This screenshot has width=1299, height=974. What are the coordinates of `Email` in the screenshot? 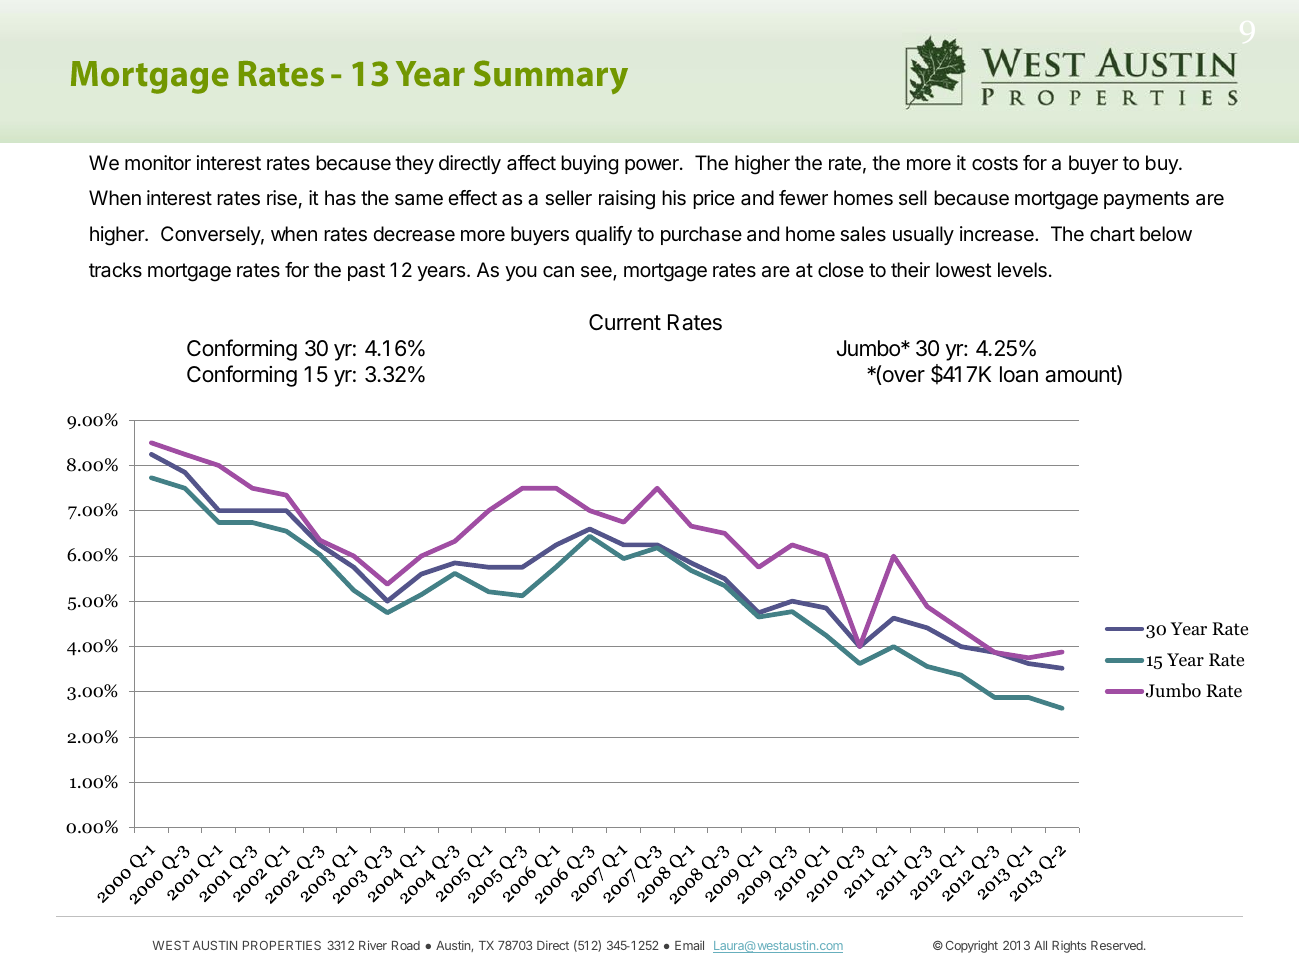 It's located at (689, 945).
